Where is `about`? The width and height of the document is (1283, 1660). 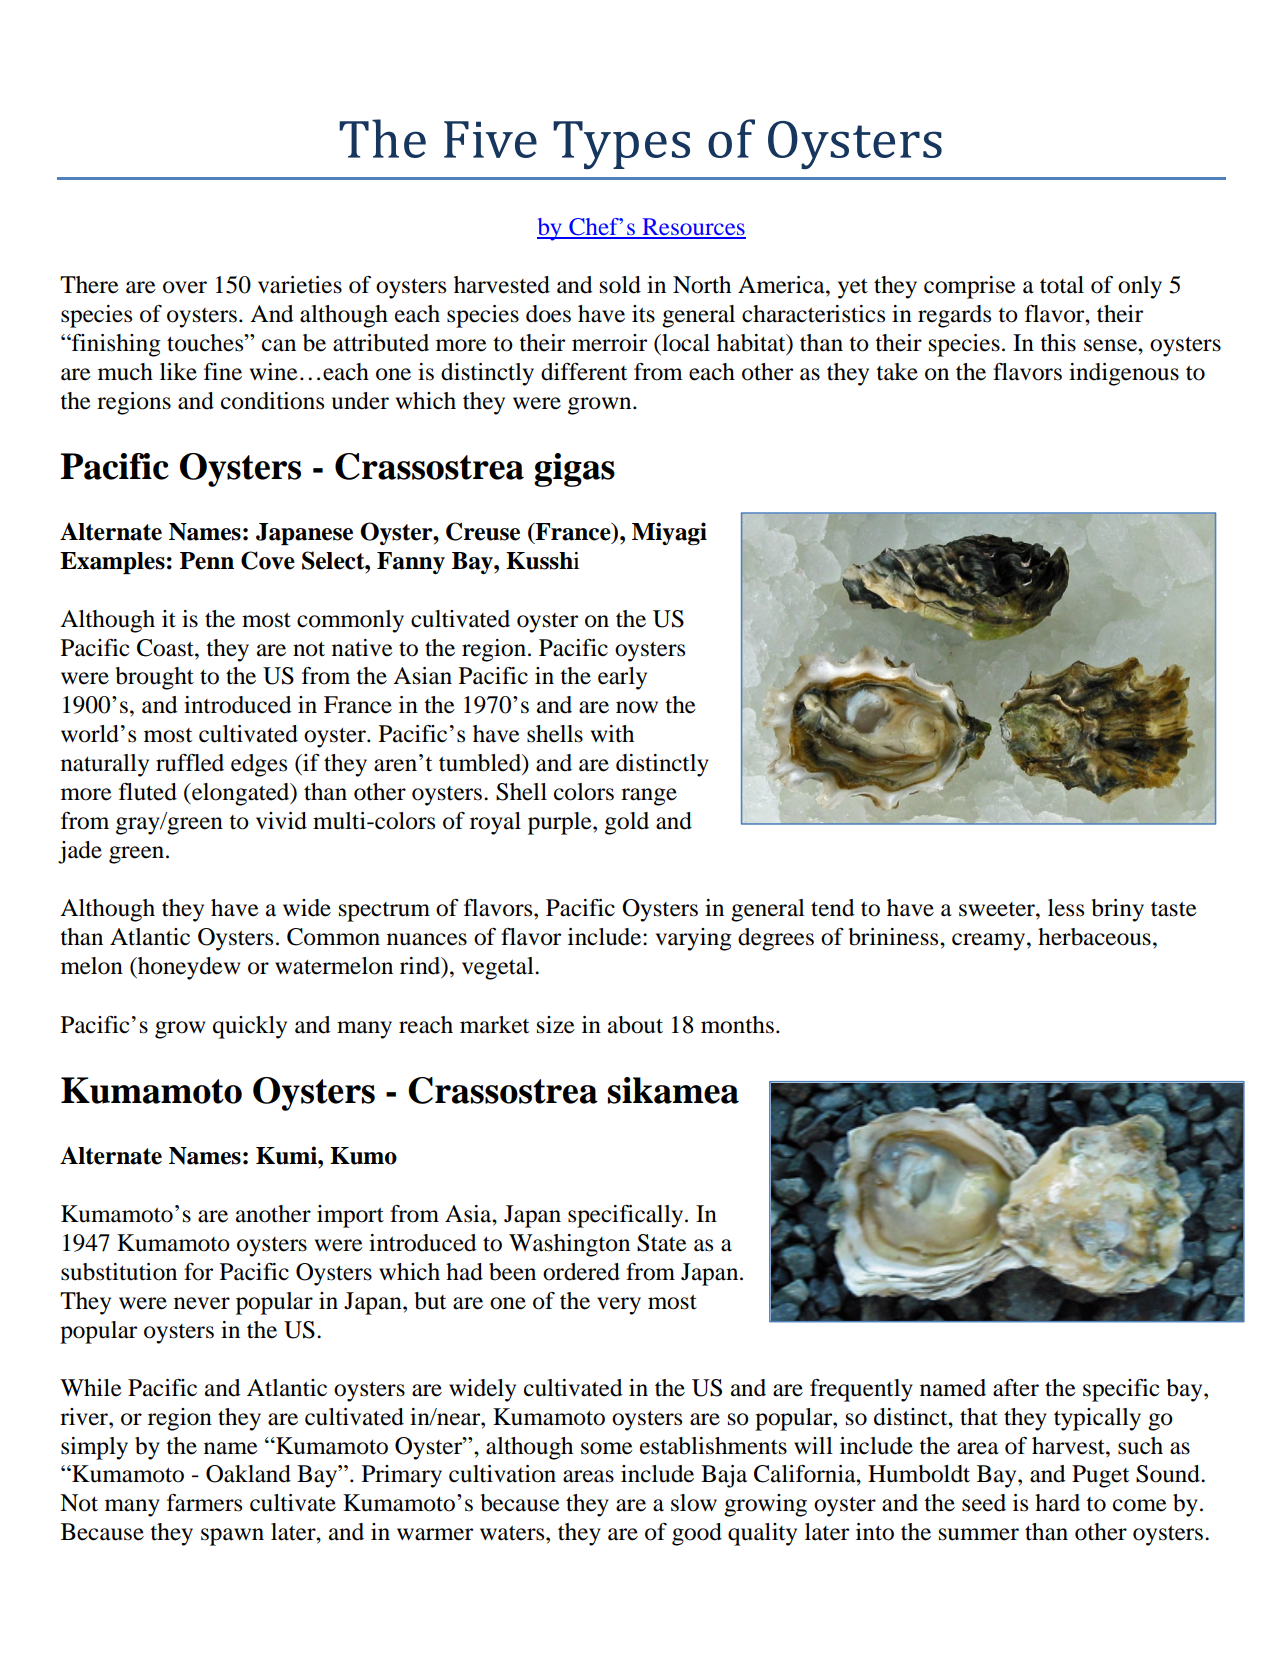 about is located at coordinates (635, 1025).
